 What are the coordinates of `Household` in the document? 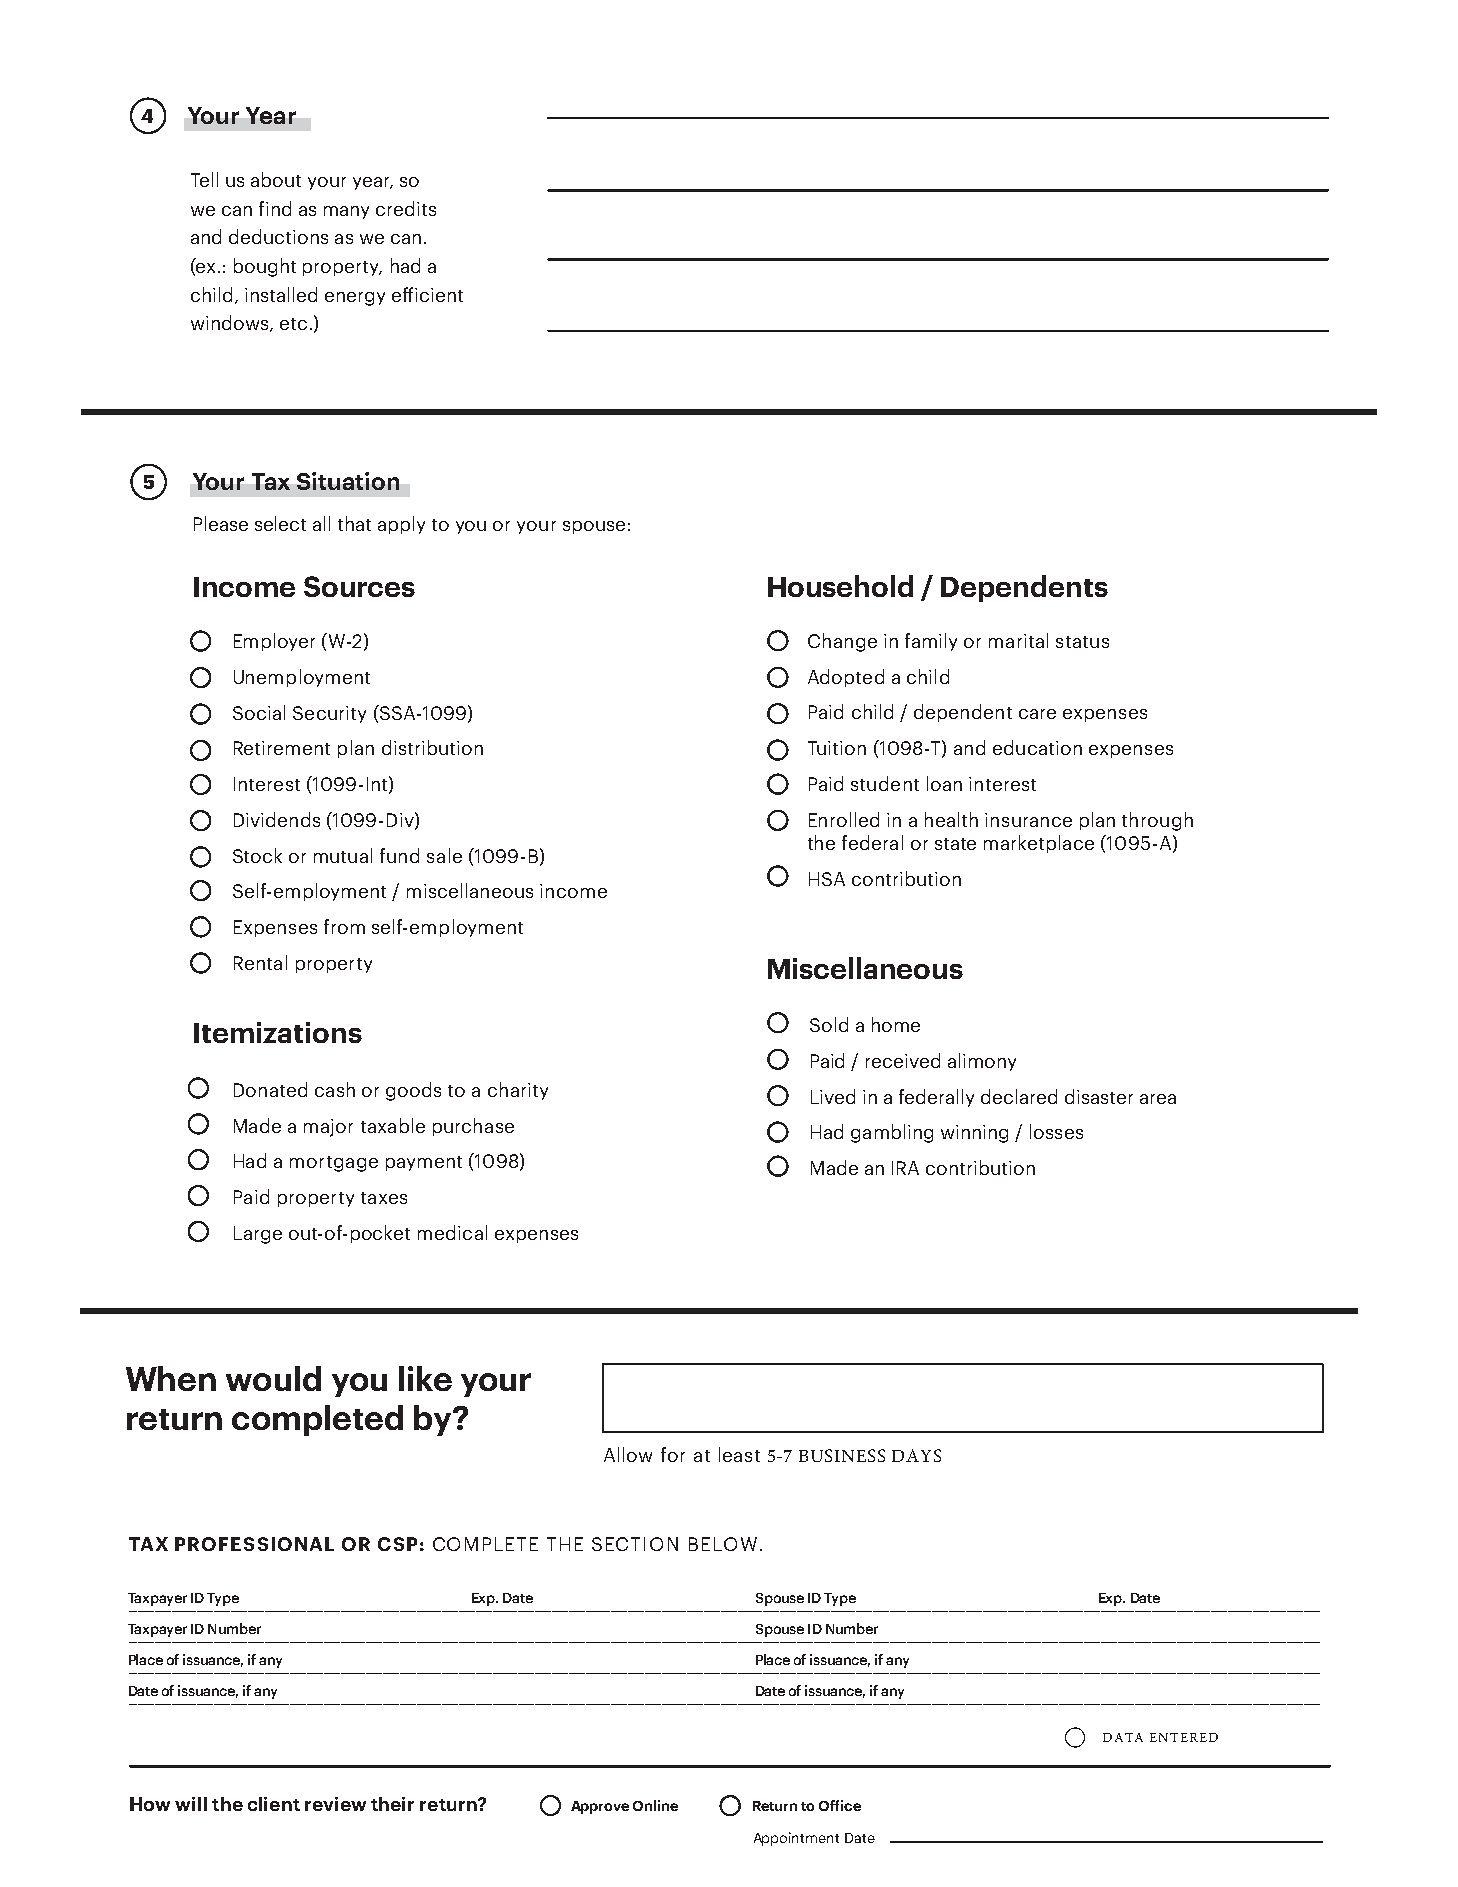 It's located at (840, 586).
